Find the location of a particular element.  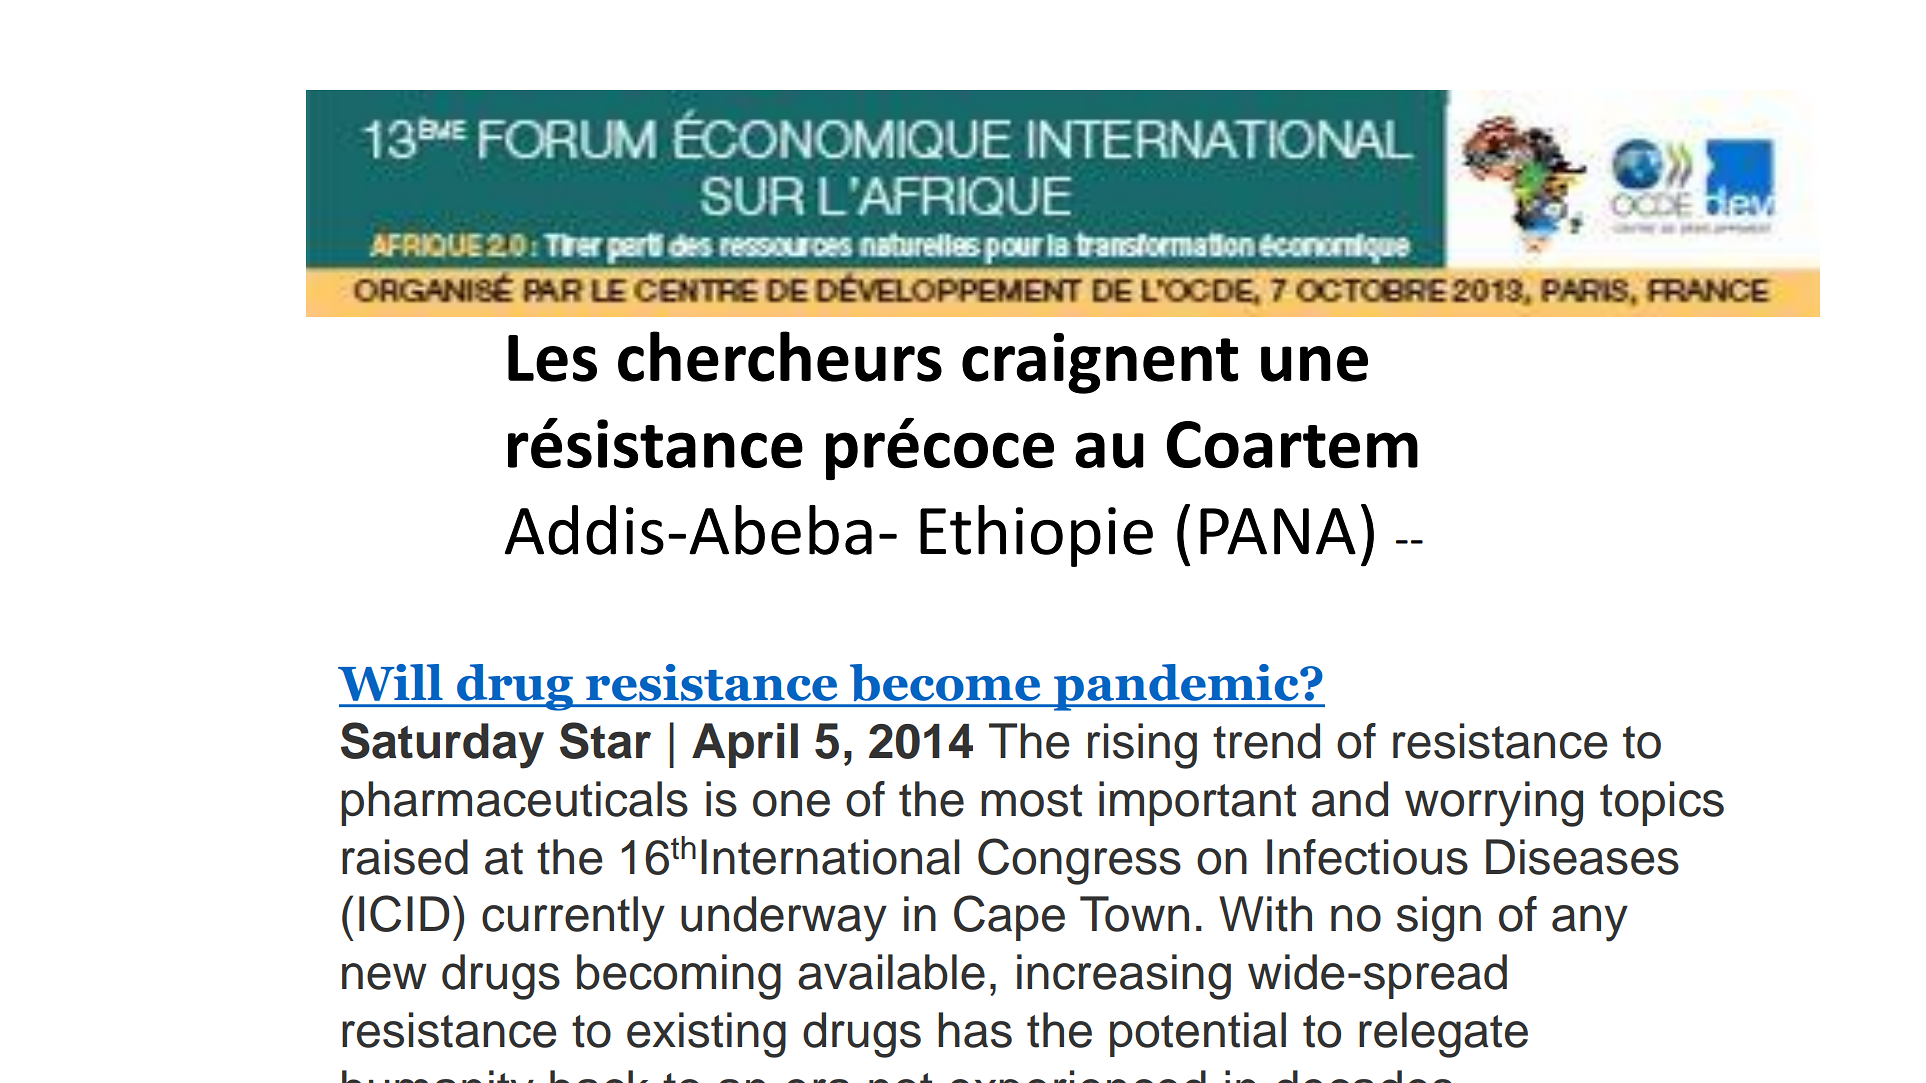

pandemic is located at coordinates (1176, 687).
